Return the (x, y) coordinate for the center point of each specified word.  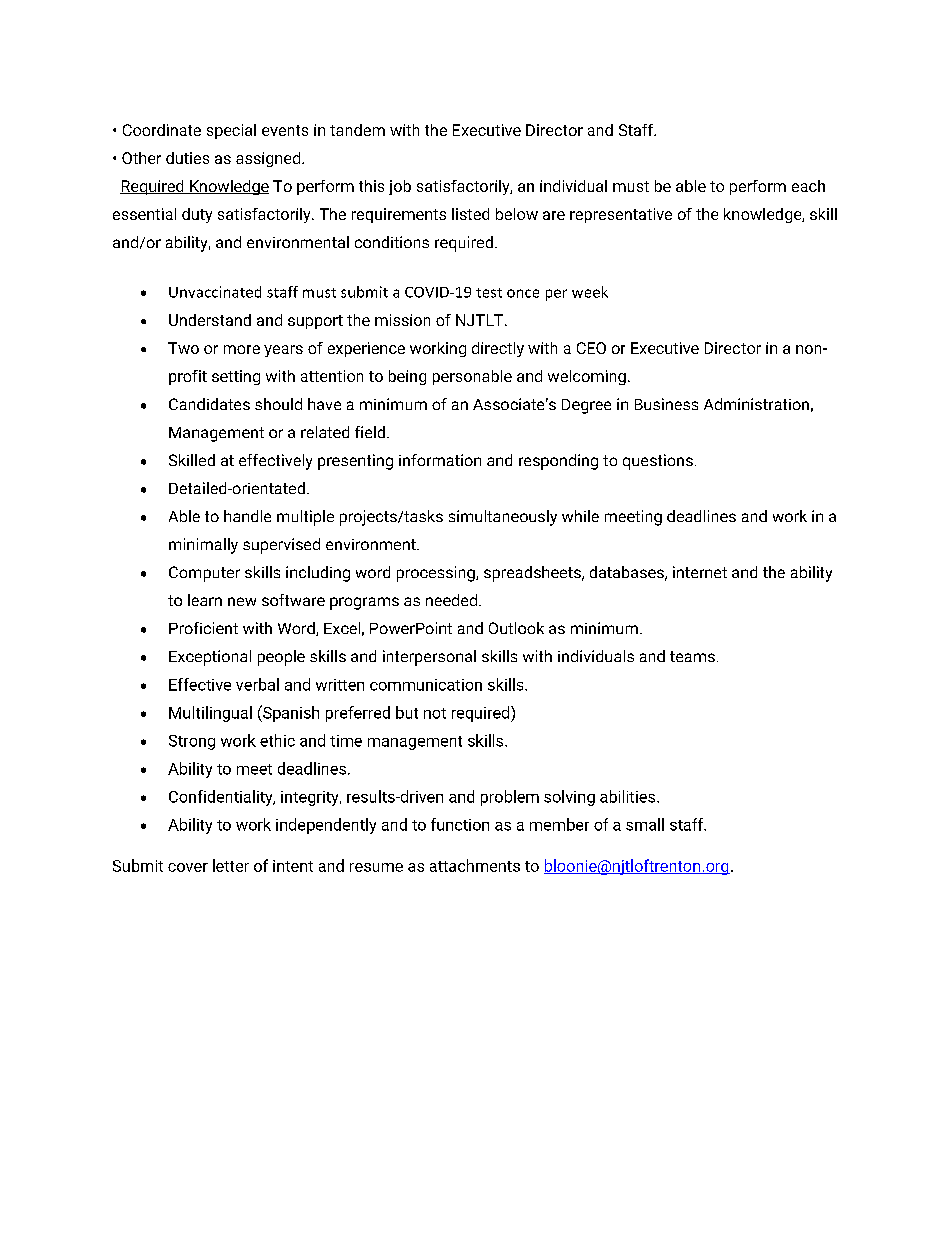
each (808, 186)
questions (658, 462)
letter (231, 865)
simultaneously (503, 518)
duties (187, 158)
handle (247, 516)
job (400, 187)
